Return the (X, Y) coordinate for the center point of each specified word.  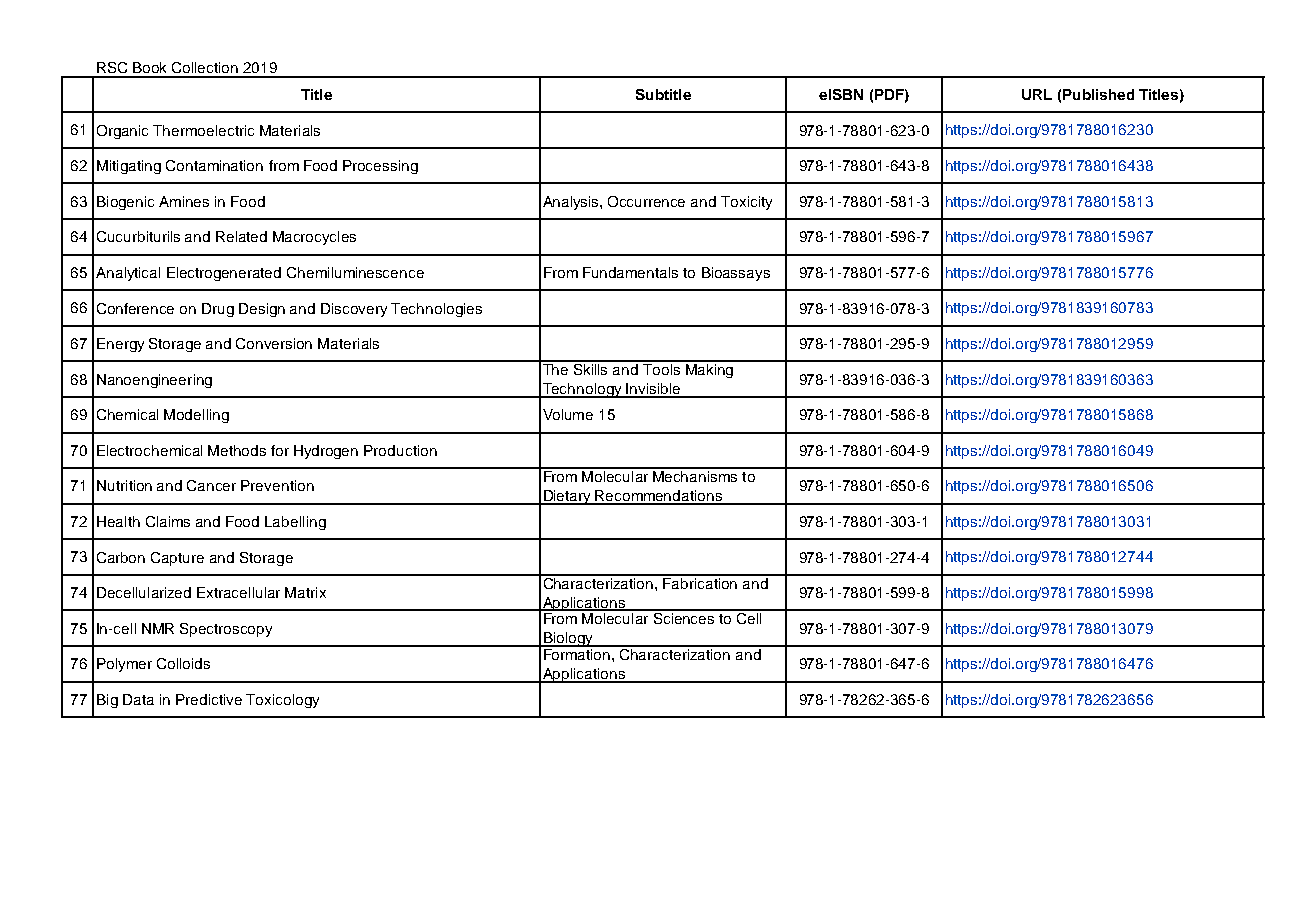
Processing (380, 167)
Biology (568, 639)
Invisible (654, 390)
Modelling (196, 416)
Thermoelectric (203, 130)
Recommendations (659, 497)
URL (1037, 94)
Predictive (209, 699)
